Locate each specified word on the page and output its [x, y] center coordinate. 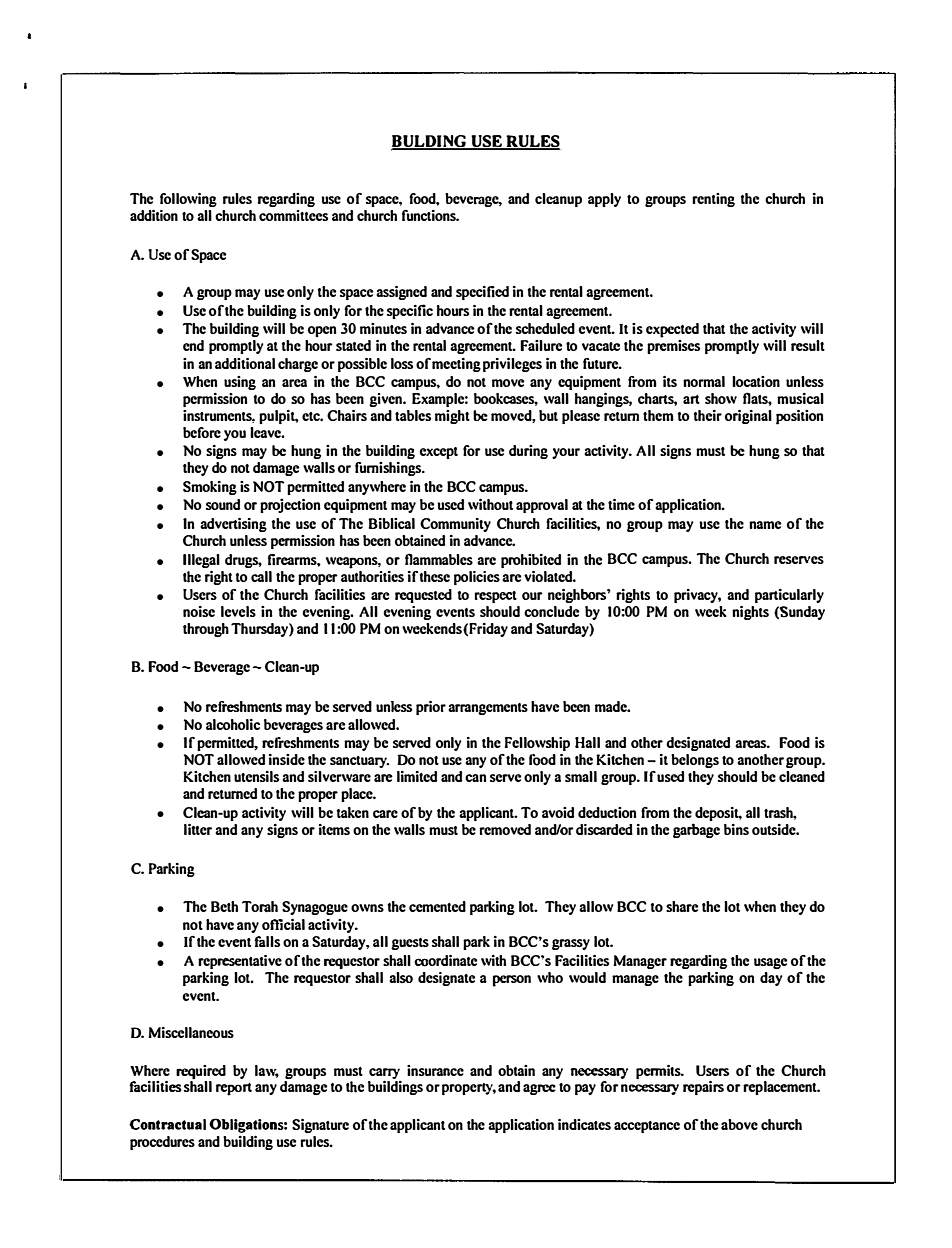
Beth [224, 906]
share [682, 906]
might [452, 417]
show [721, 398]
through [206, 630]
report [234, 1089]
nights [750, 613]
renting [713, 200]
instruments [219, 416]
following [188, 200]
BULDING [430, 142]
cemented [437, 906]
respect [495, 597]
